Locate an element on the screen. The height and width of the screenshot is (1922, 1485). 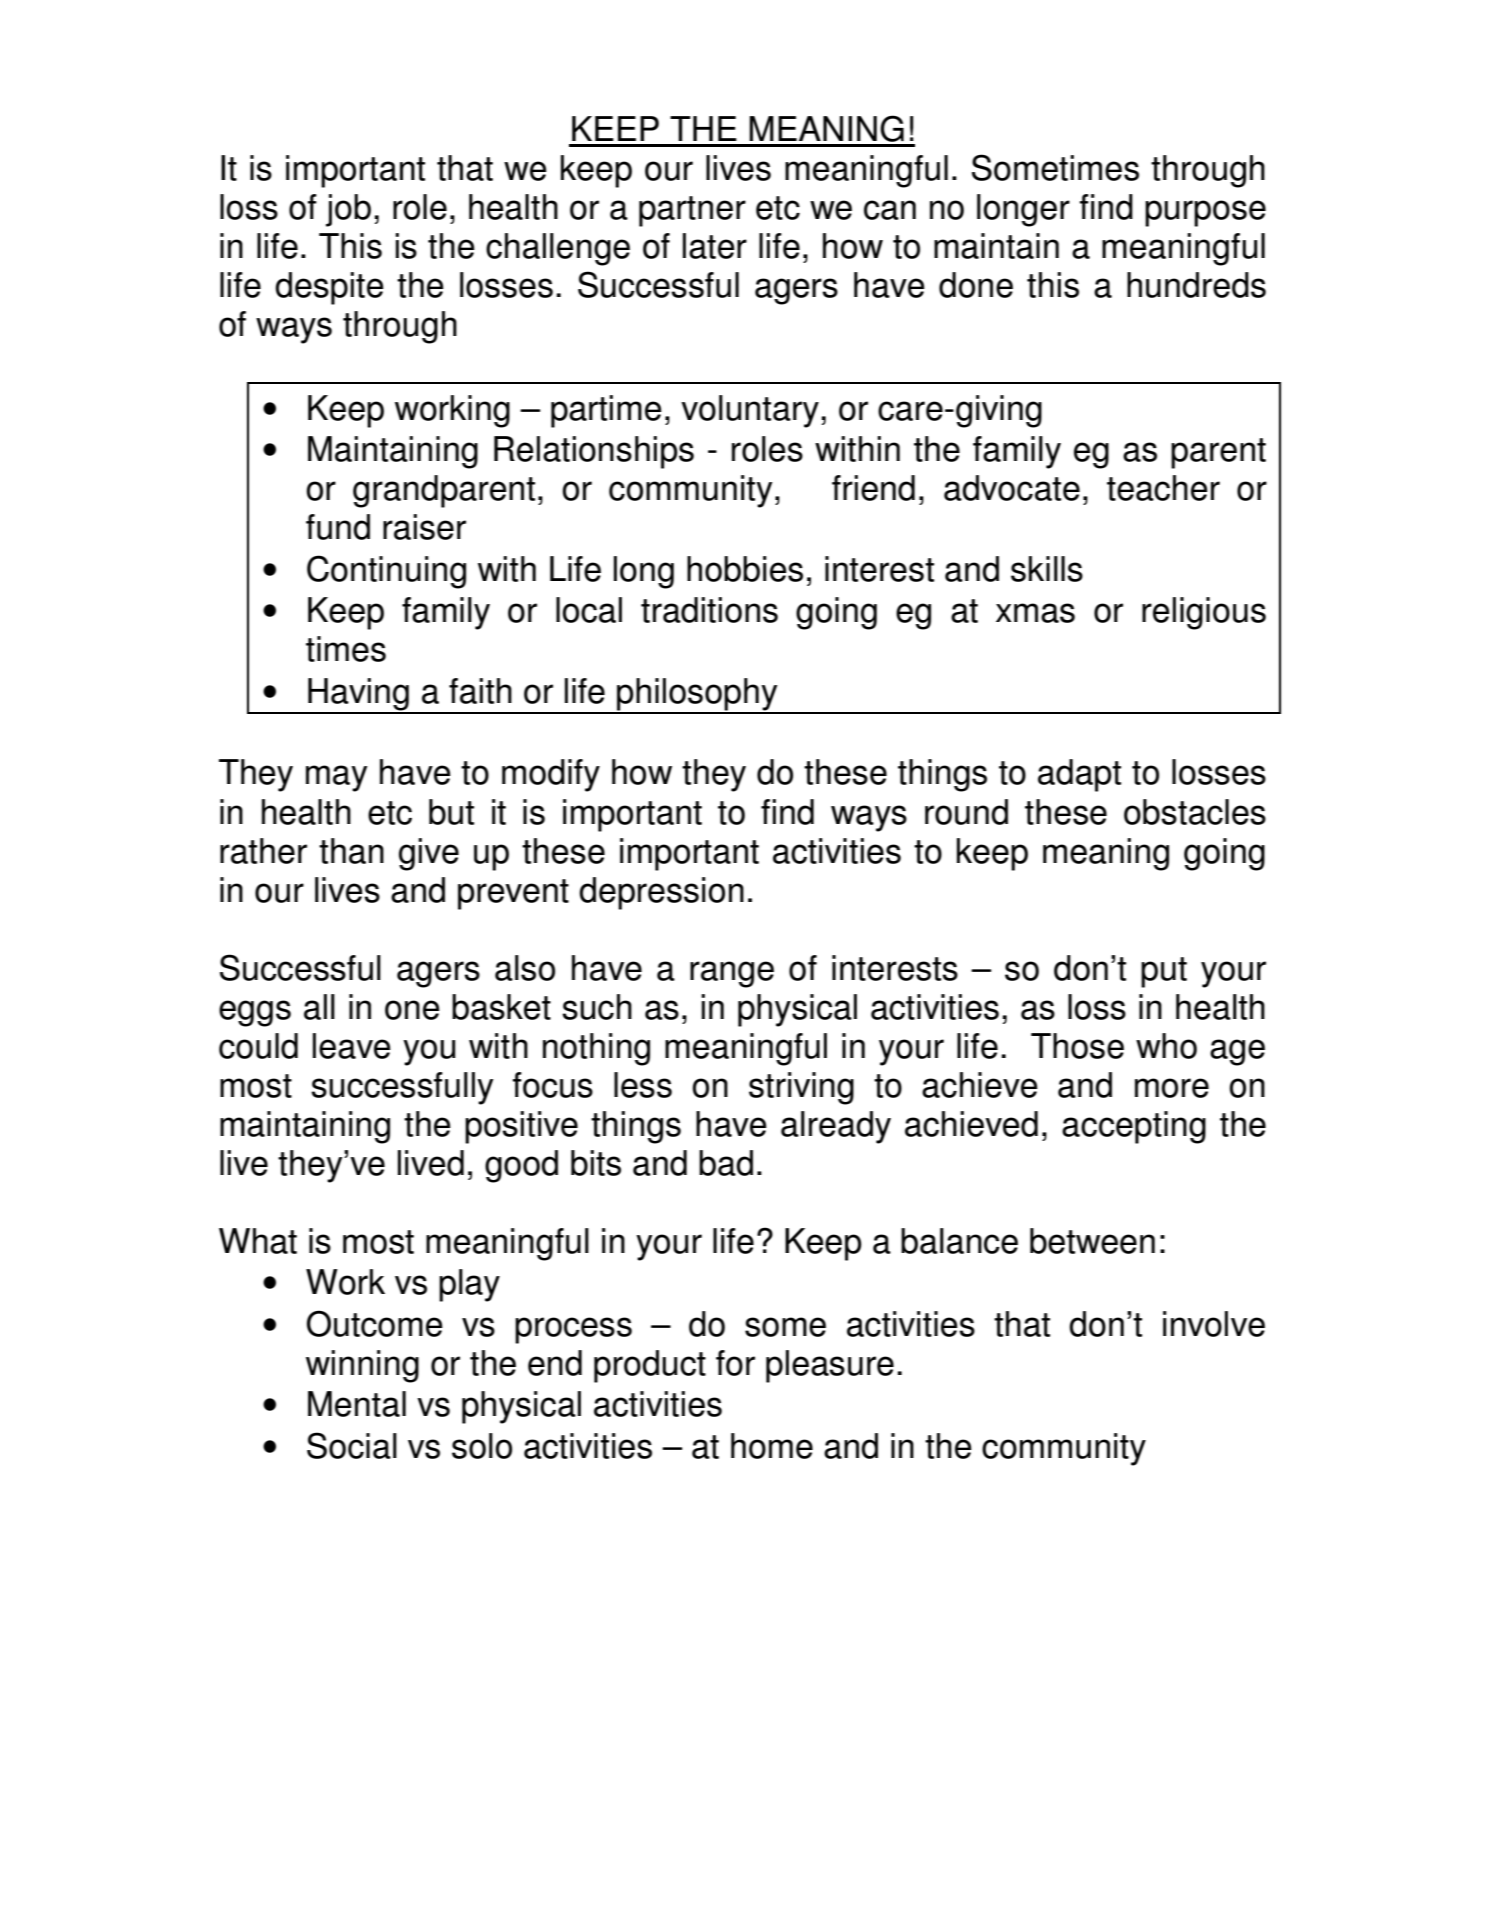
What is located at coordinates (258, 1241).
